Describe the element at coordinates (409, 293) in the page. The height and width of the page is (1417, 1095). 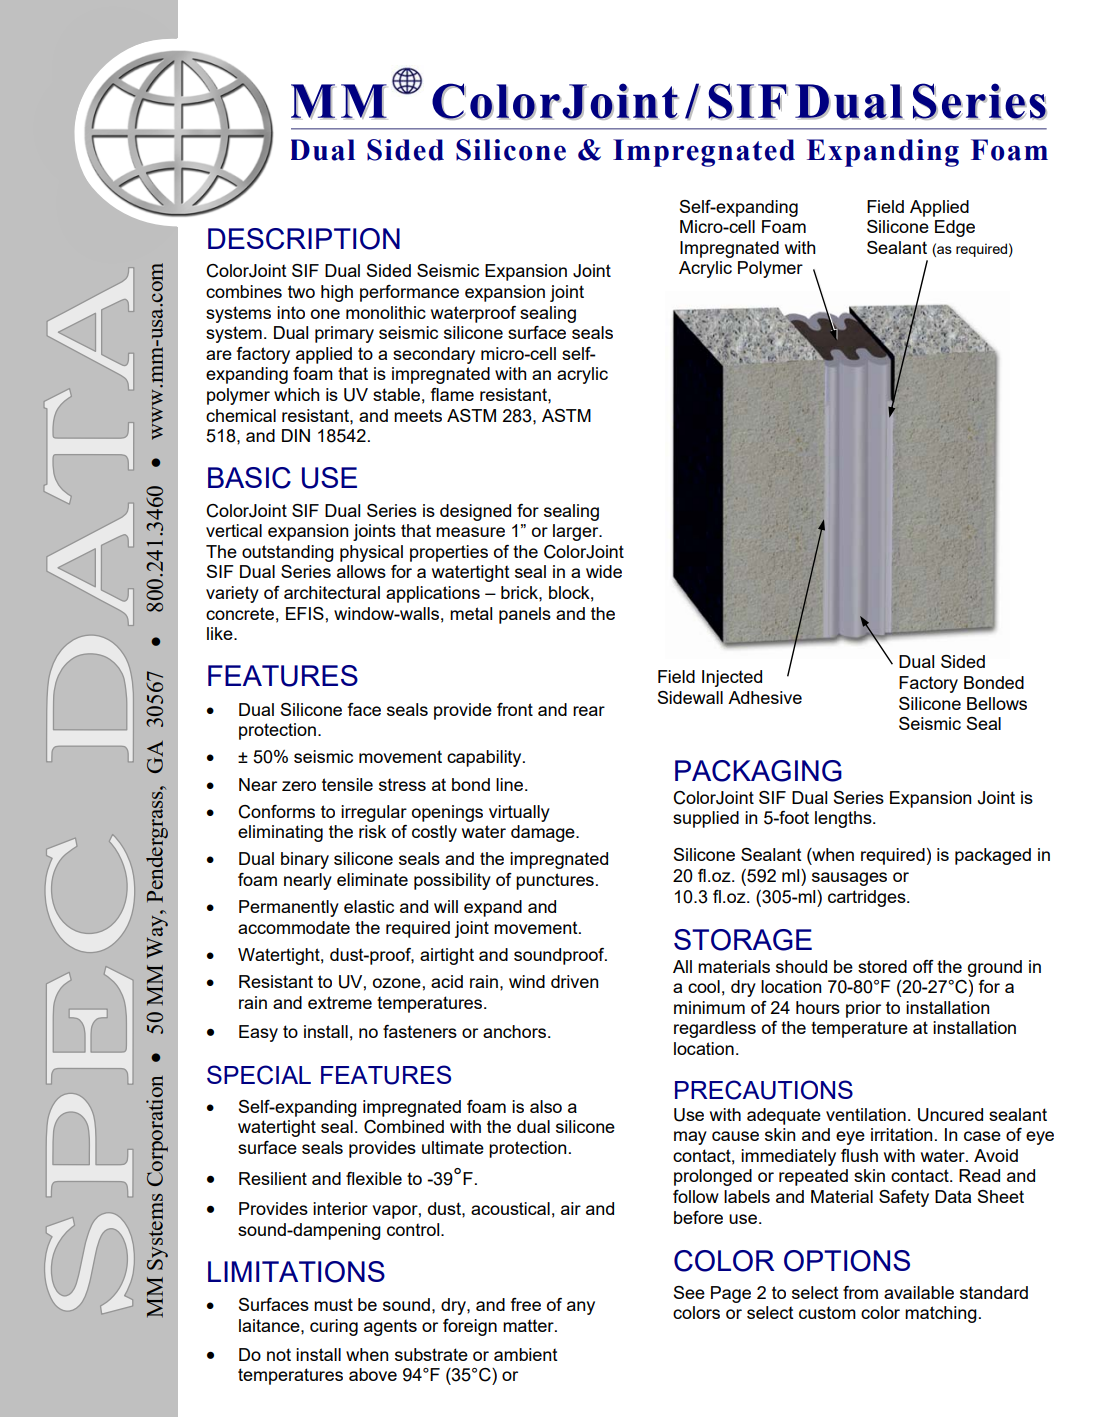
I see `performance` at that location.
